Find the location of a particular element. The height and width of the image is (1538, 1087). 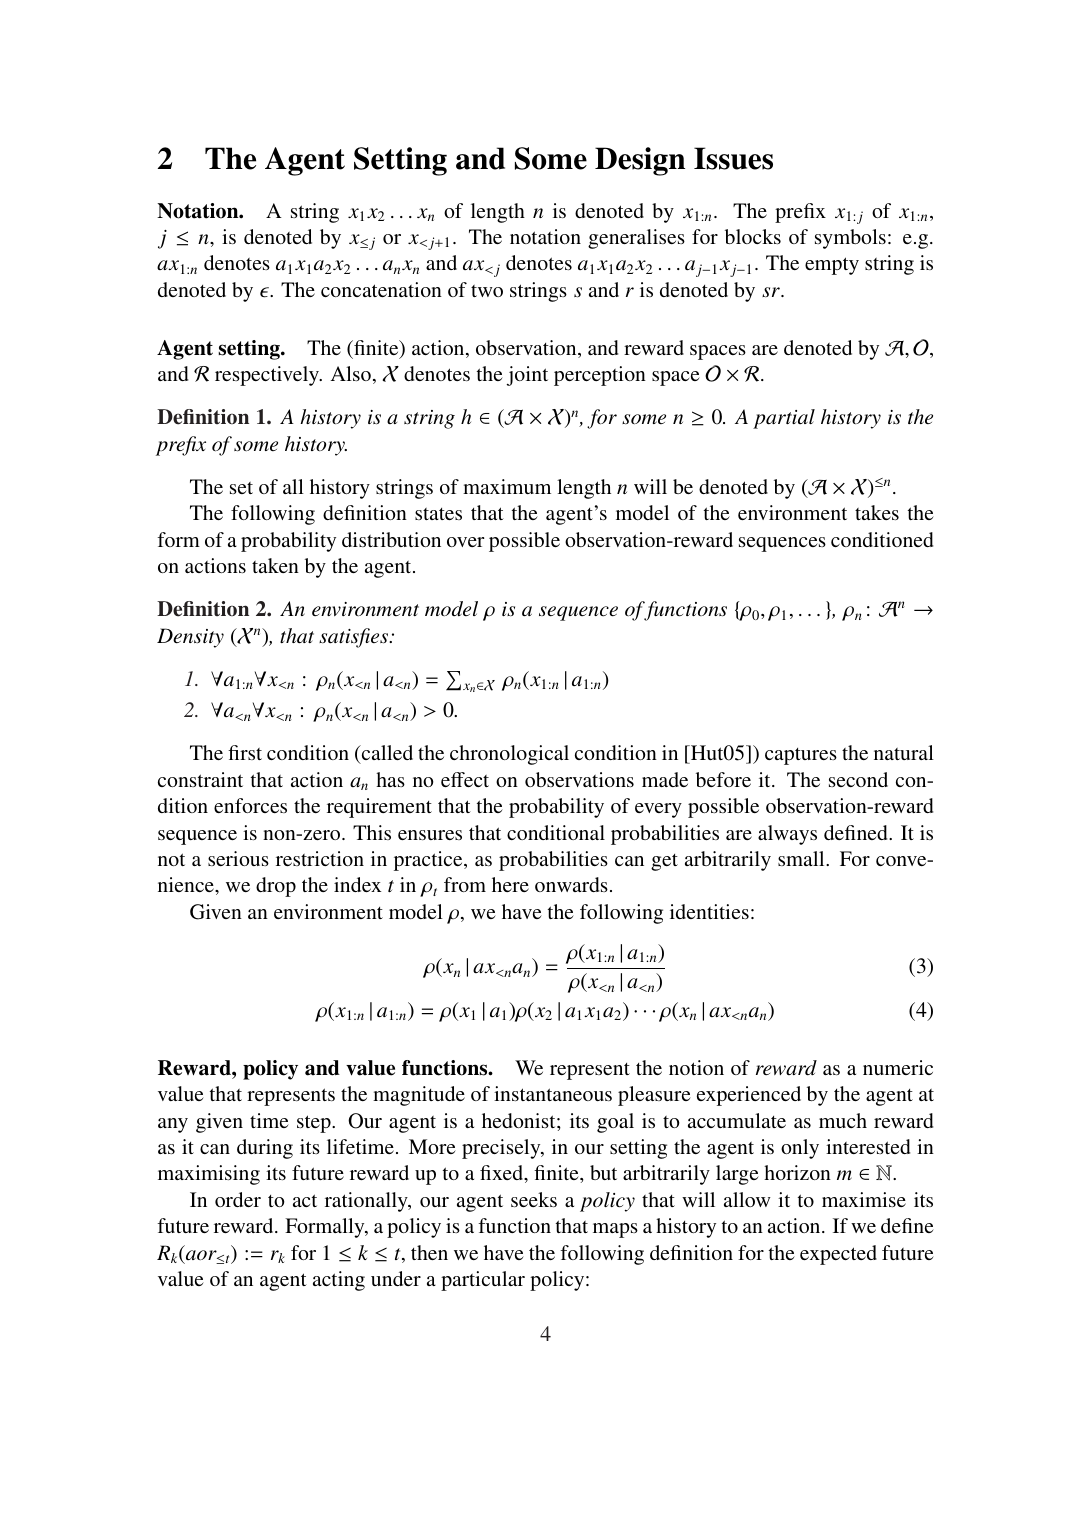

concatenation is located at coordinates (381, 289).
